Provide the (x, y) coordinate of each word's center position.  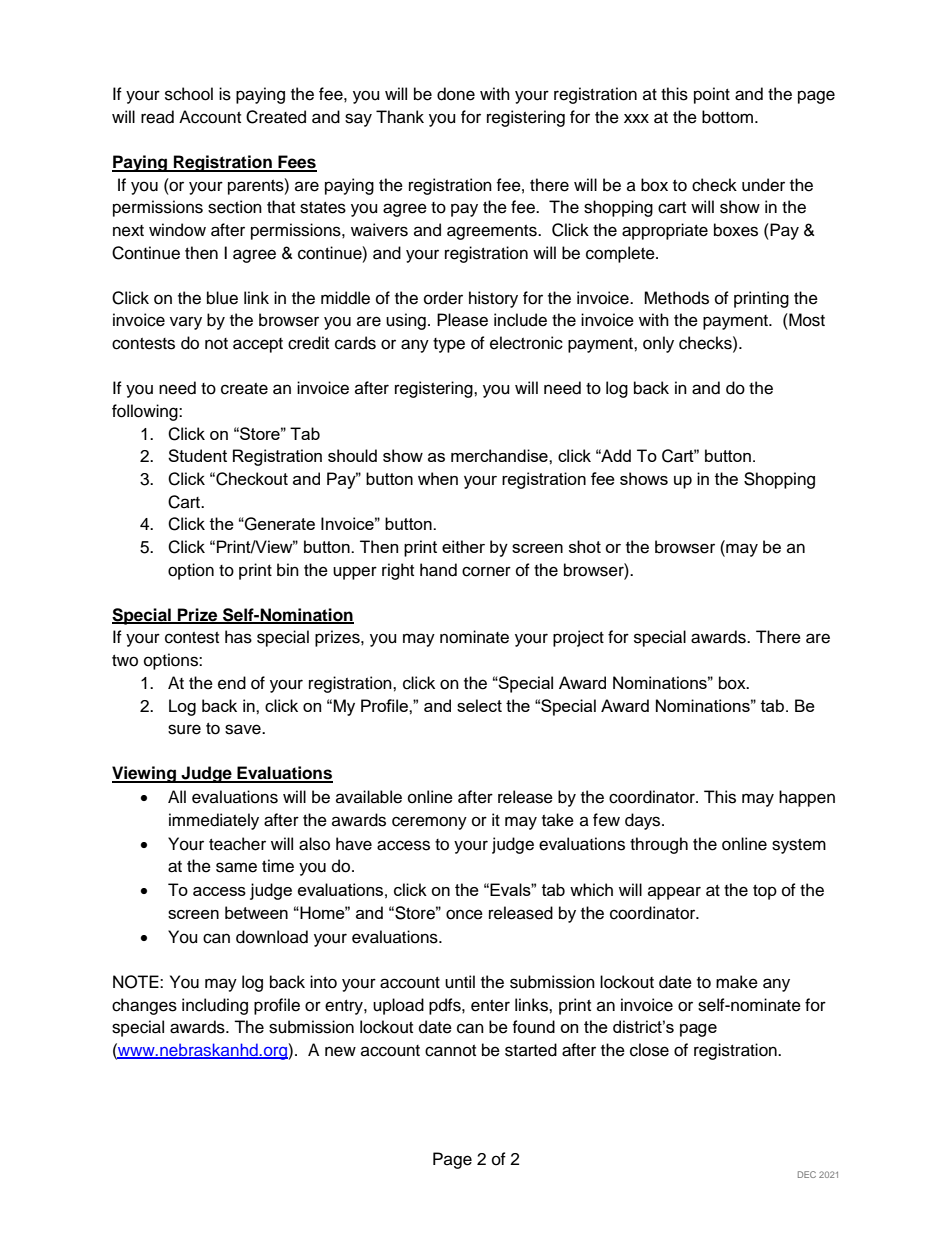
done (456, 94)
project (578, 638)
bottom (727, 117)
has (238, 637)
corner (486, 571)
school (189, 94)
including (215, 1006)
